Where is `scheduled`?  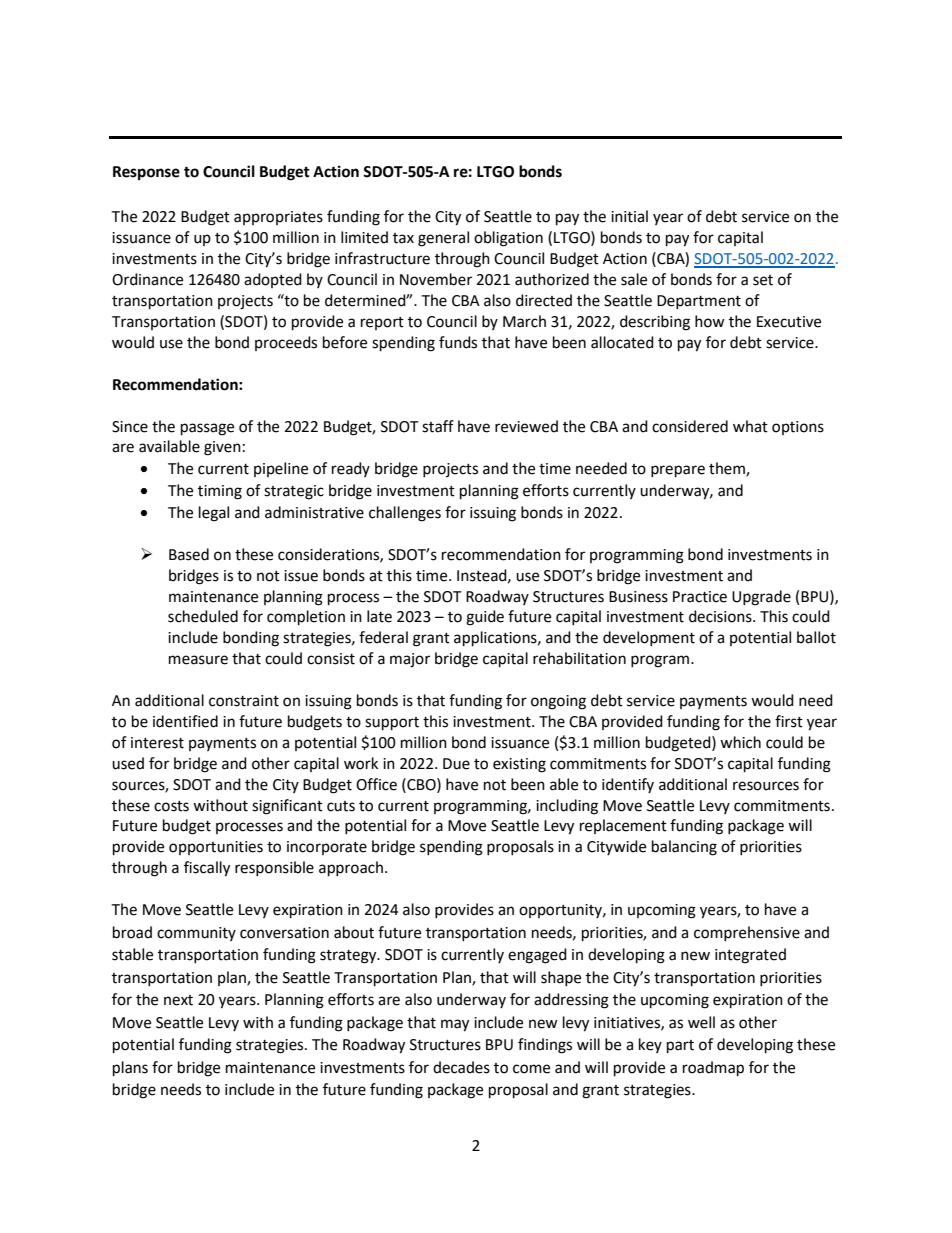 scheduled is located at coordinates (203, 616).
